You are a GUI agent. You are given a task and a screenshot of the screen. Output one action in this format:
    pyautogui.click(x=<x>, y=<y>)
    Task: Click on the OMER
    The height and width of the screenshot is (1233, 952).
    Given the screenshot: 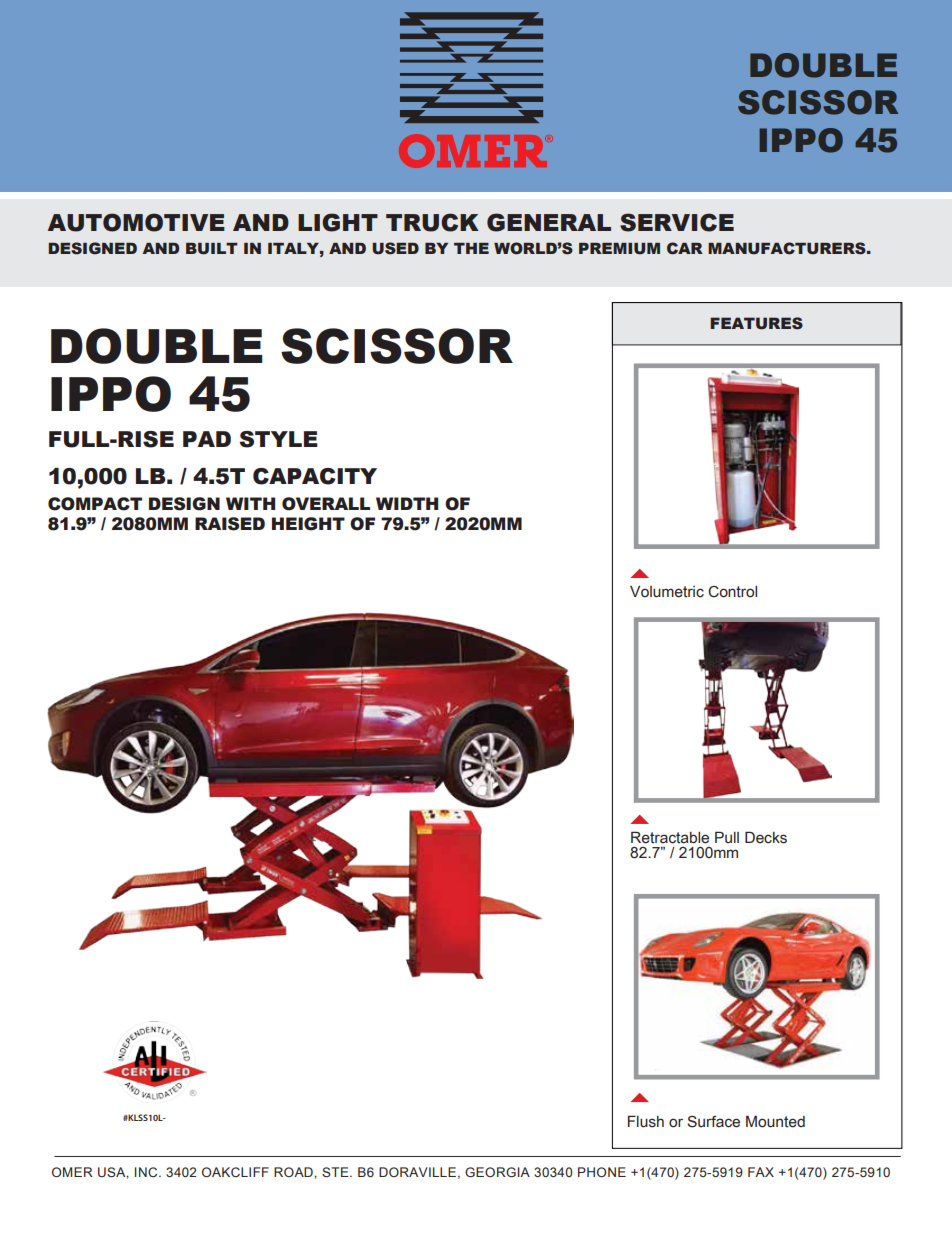 What is the action you would take?
    pyautogui.click(x=72, y=1172)
